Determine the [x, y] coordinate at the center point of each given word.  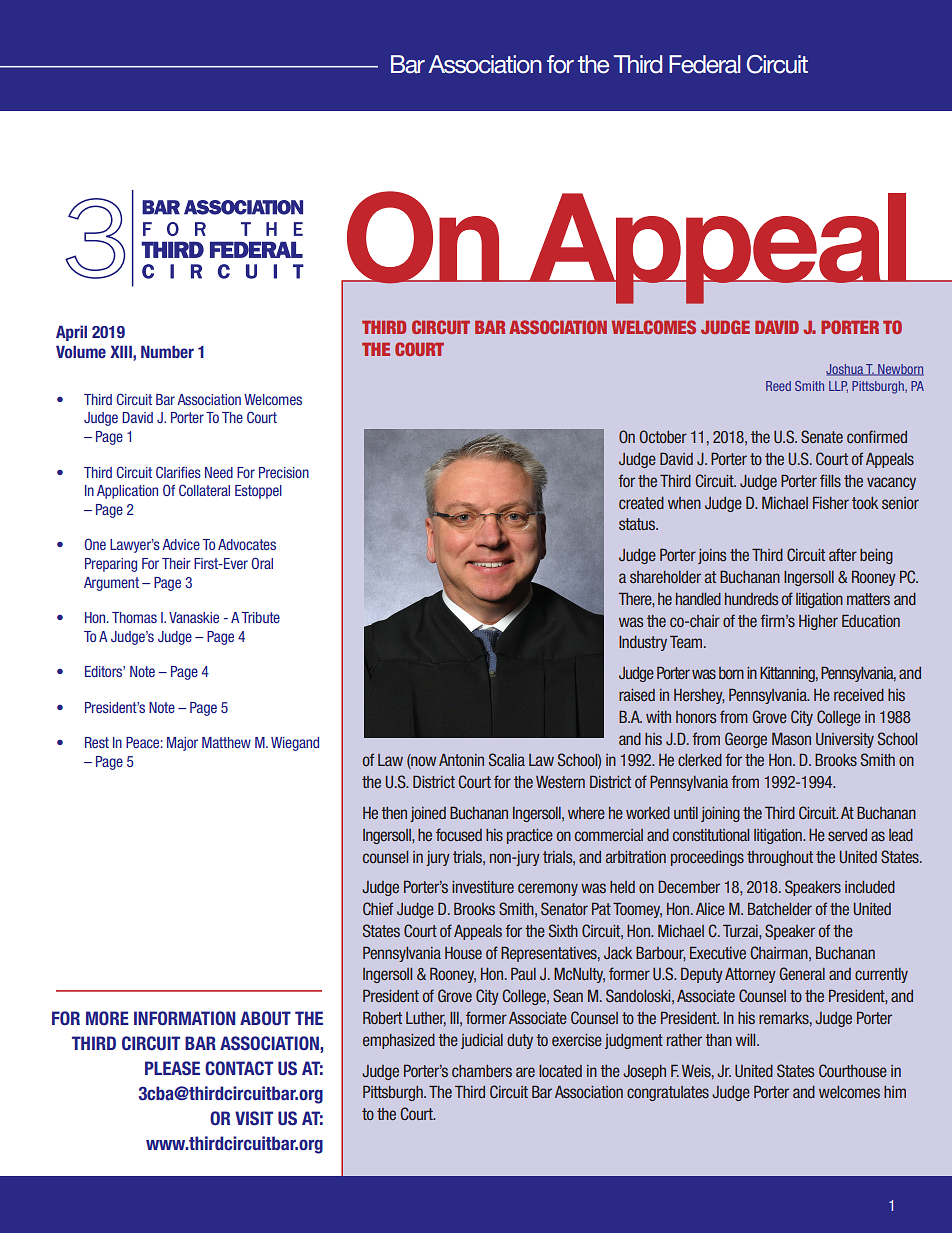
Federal [705, 64]
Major [182, 744]
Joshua [845, 370]
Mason [791, 739]
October [663, 436]
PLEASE [172, 1068]
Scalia [507, 759]
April [71, 333]
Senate [822, 436]
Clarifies [178, 472]
